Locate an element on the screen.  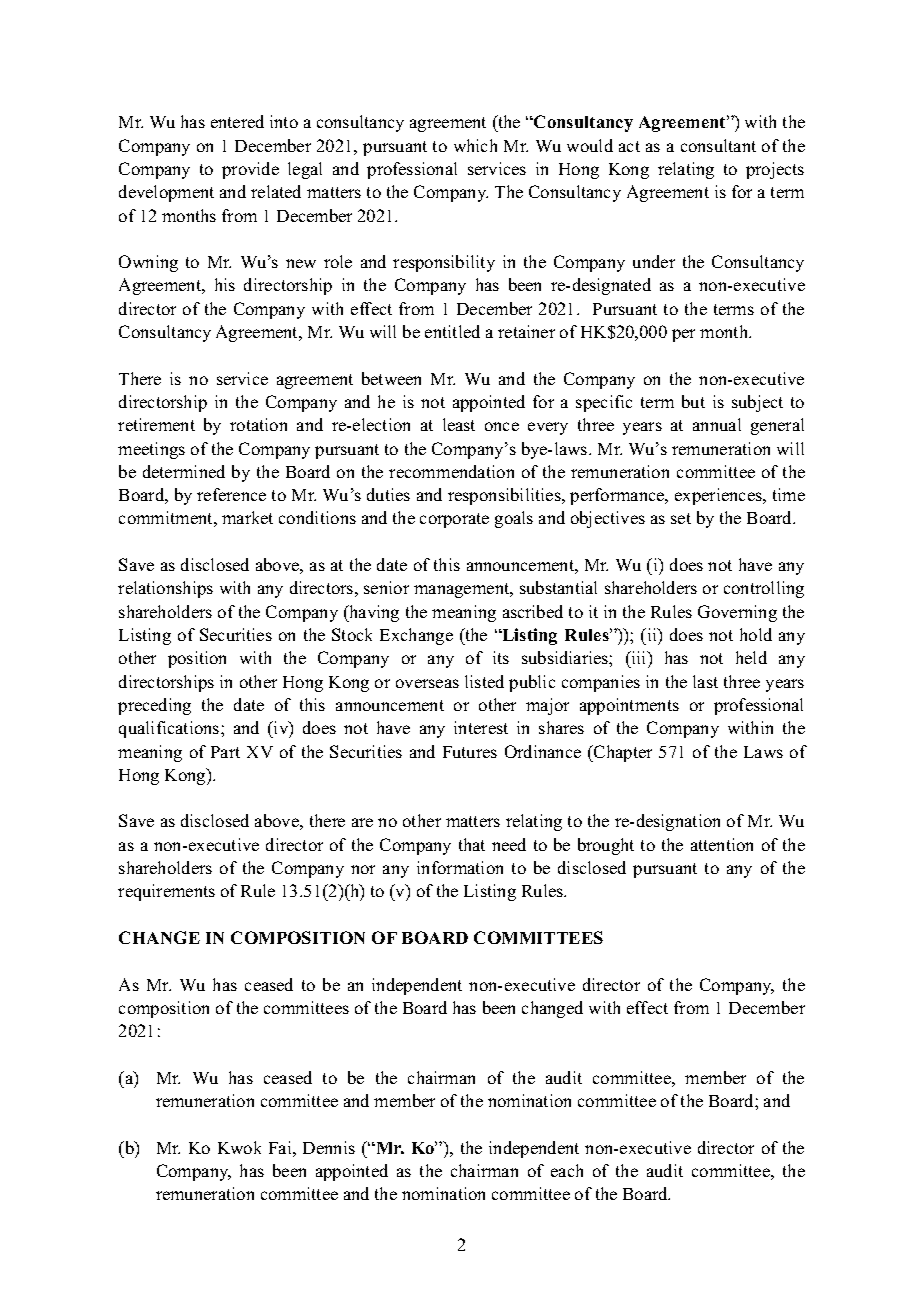
provide is located at coordinates (250, 170).
